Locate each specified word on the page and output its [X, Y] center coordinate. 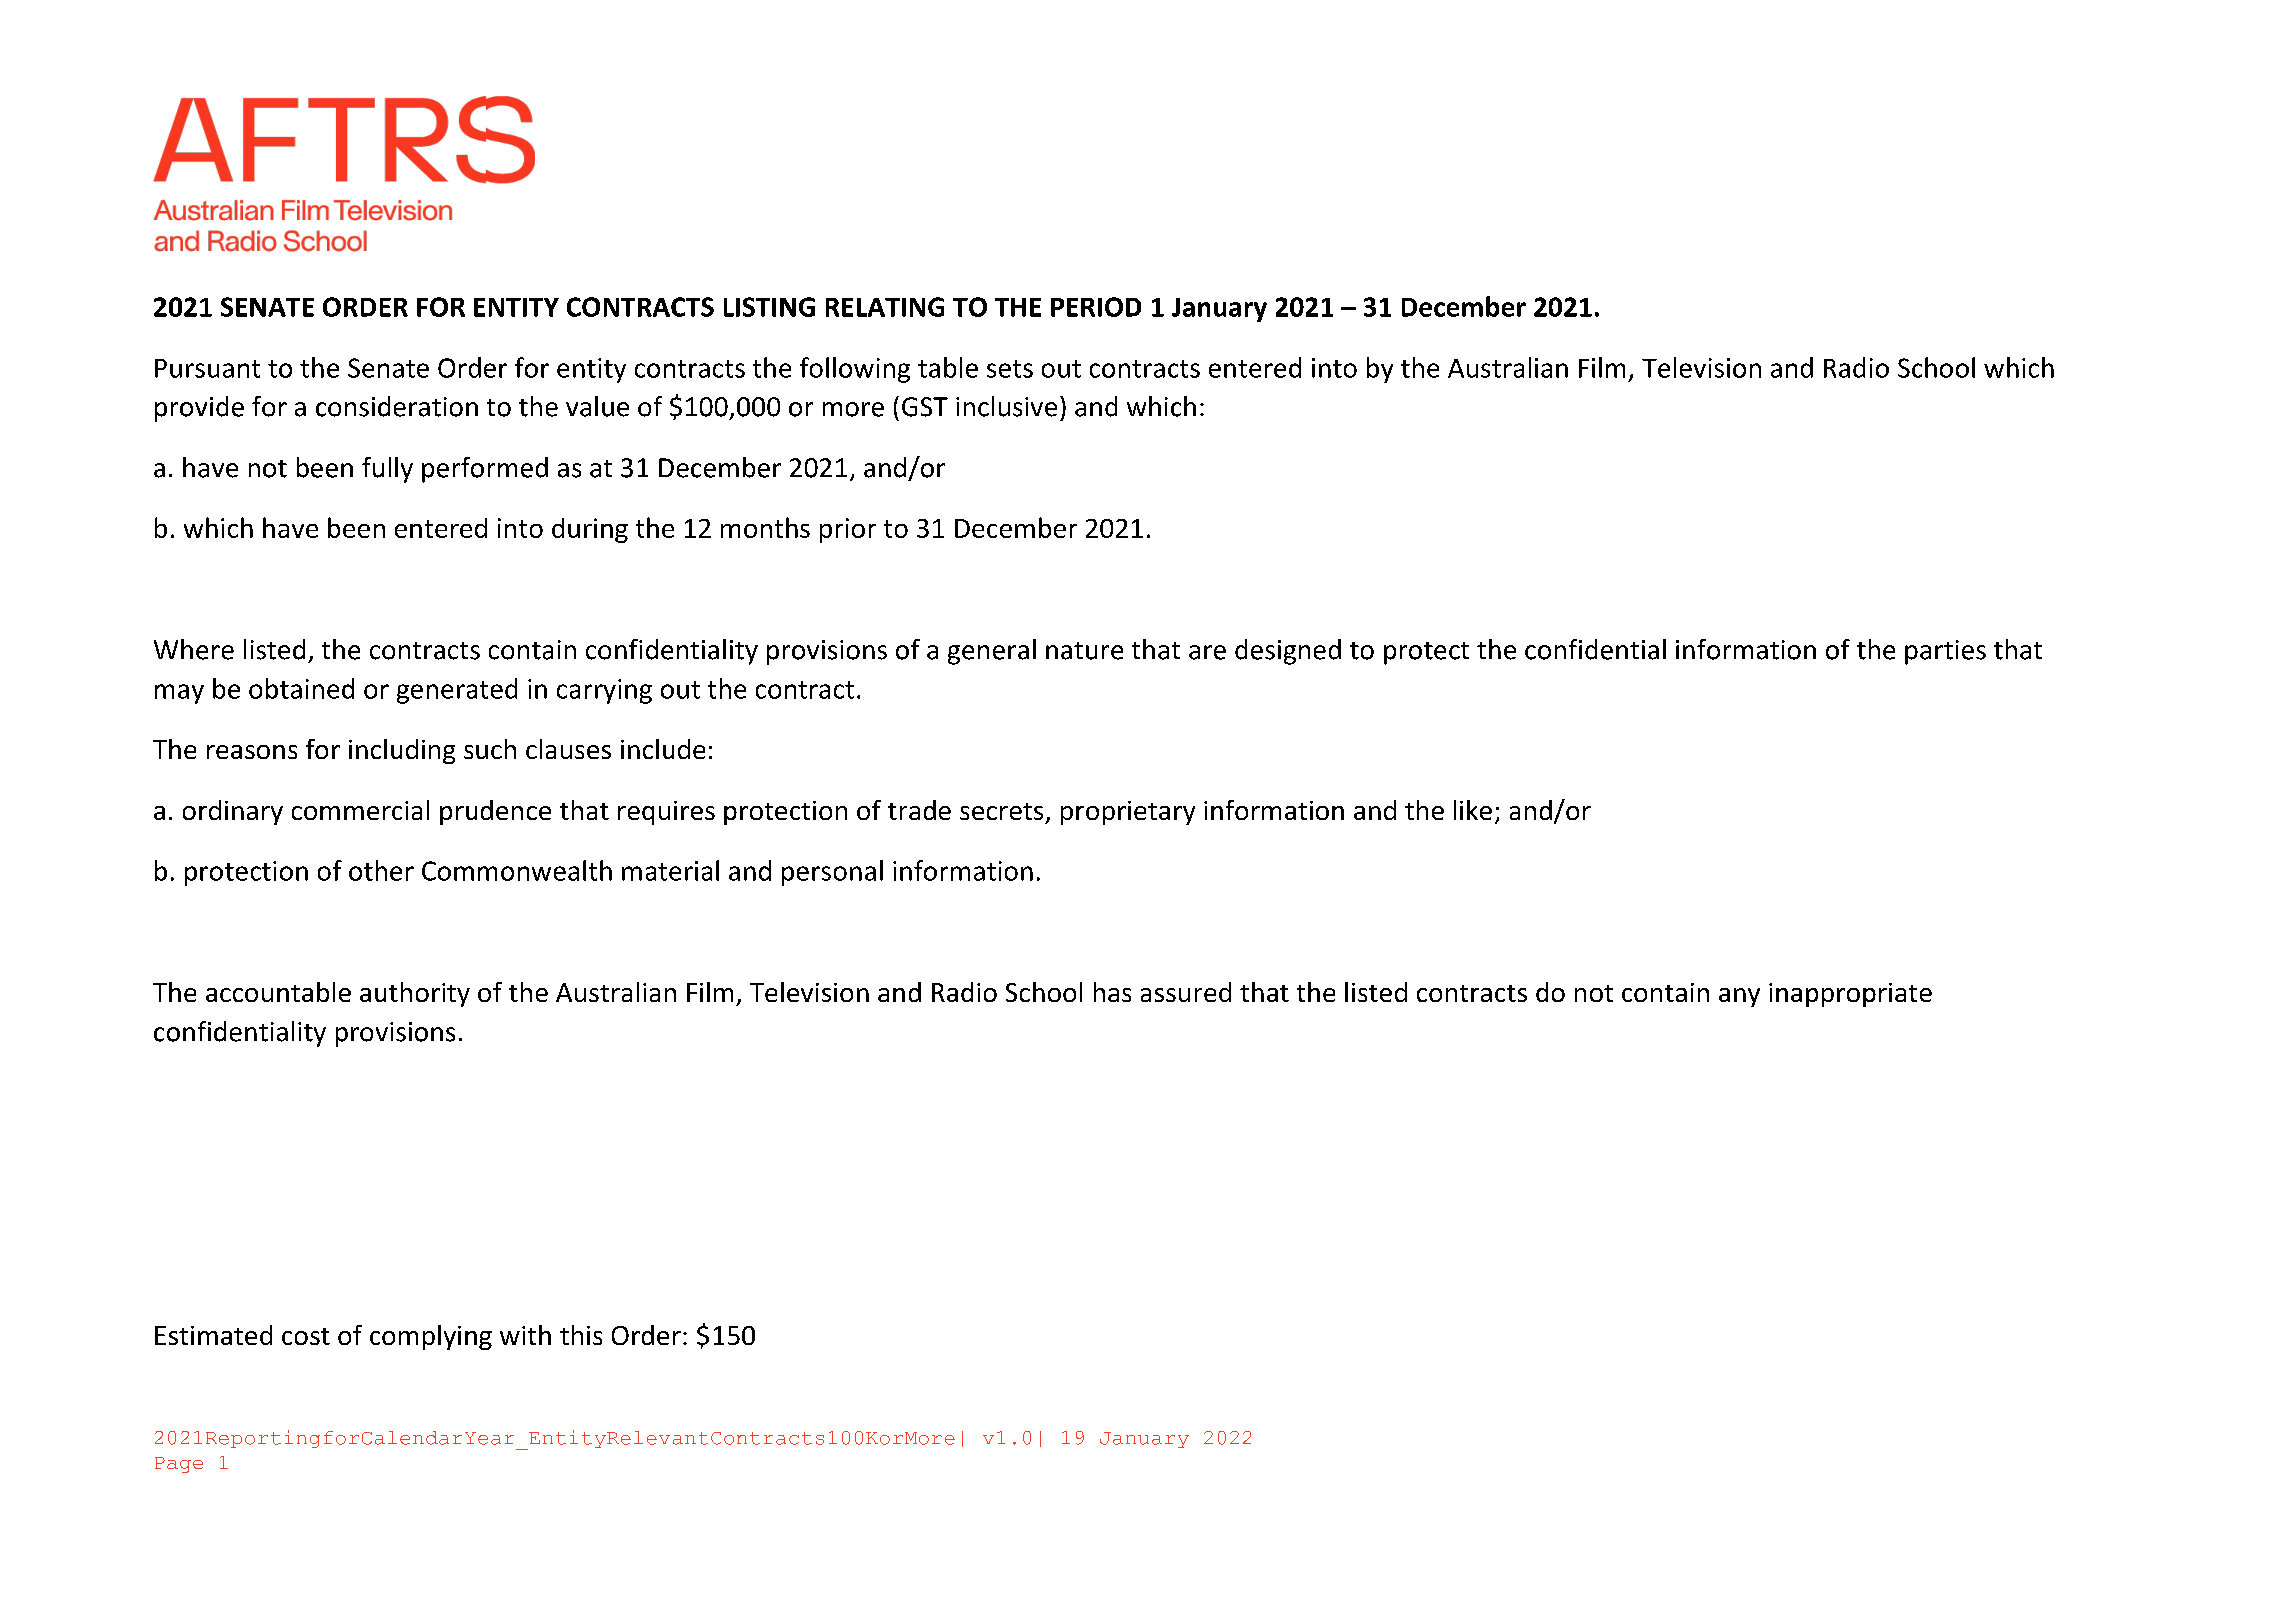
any [1739, 997]
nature [1084, 651]
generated [457, 691]
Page [179, 1465]
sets [1010, 369]
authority [415, 994]
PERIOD [1096, 307]
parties [1945, 652]
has [1112, 992]
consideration [397, 406]
